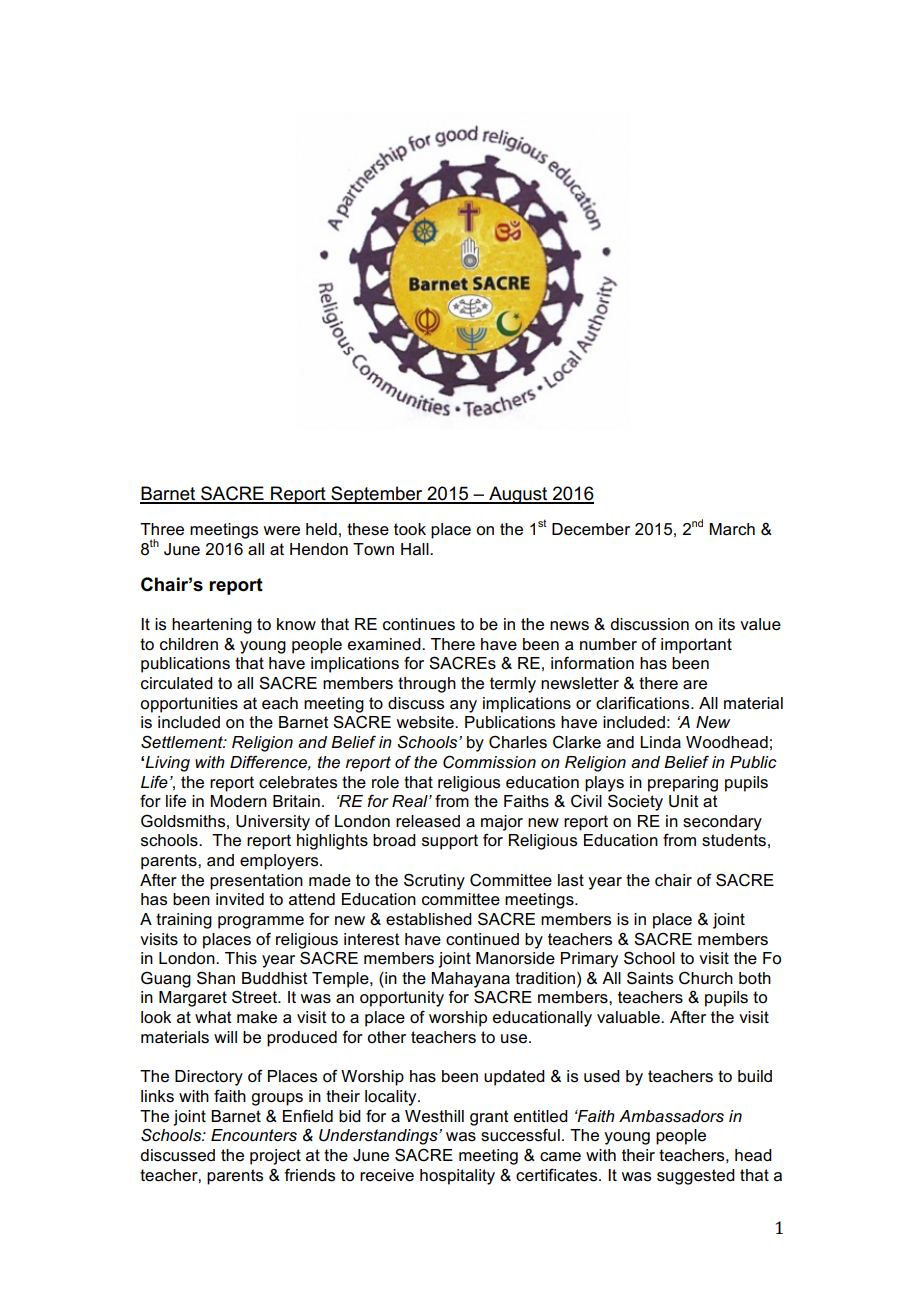 The width and height of the screenshot is (924, 1308). I want to click on other, so click(386, 1037).
